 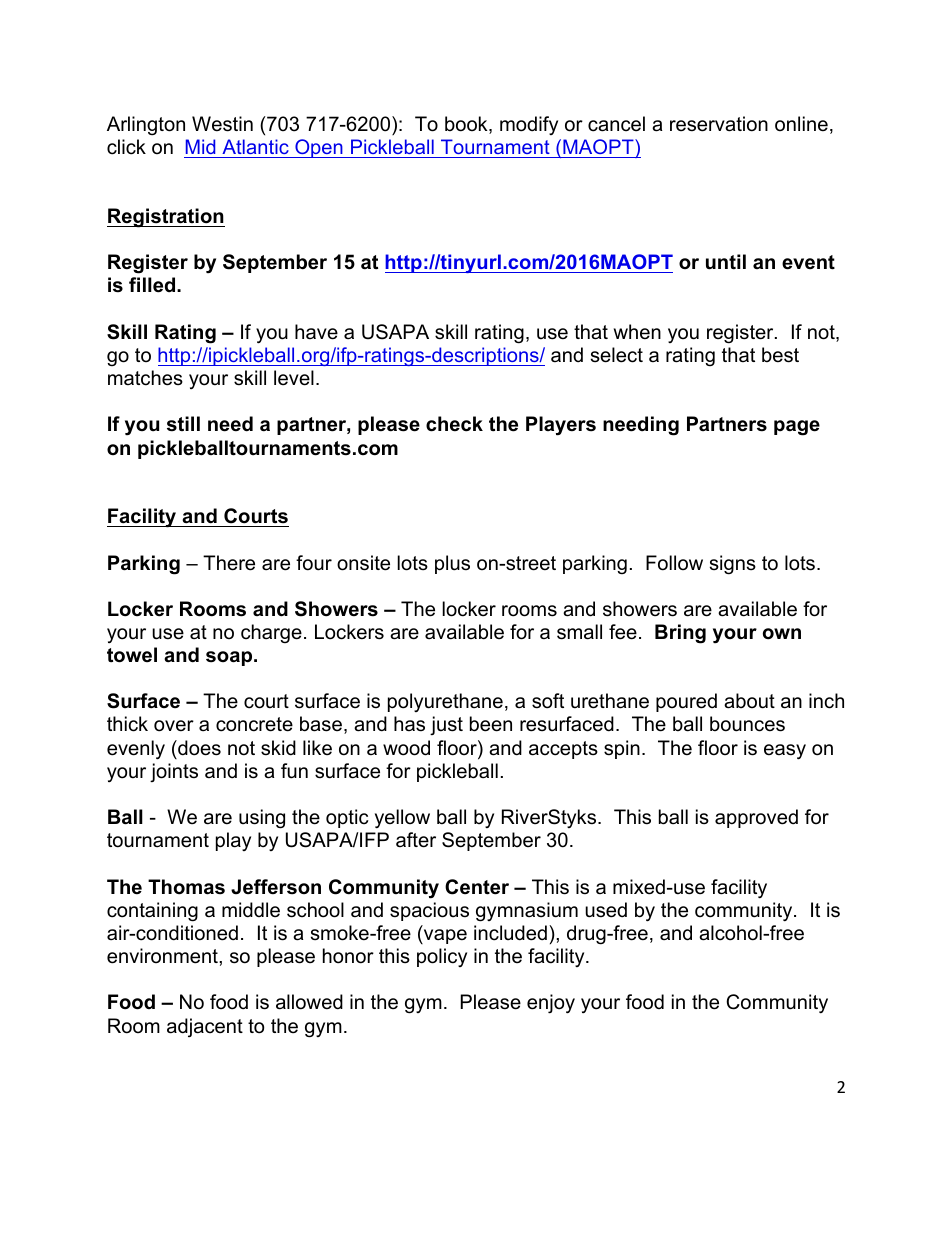 I want to click on signs, so click(x=733, y=565).
